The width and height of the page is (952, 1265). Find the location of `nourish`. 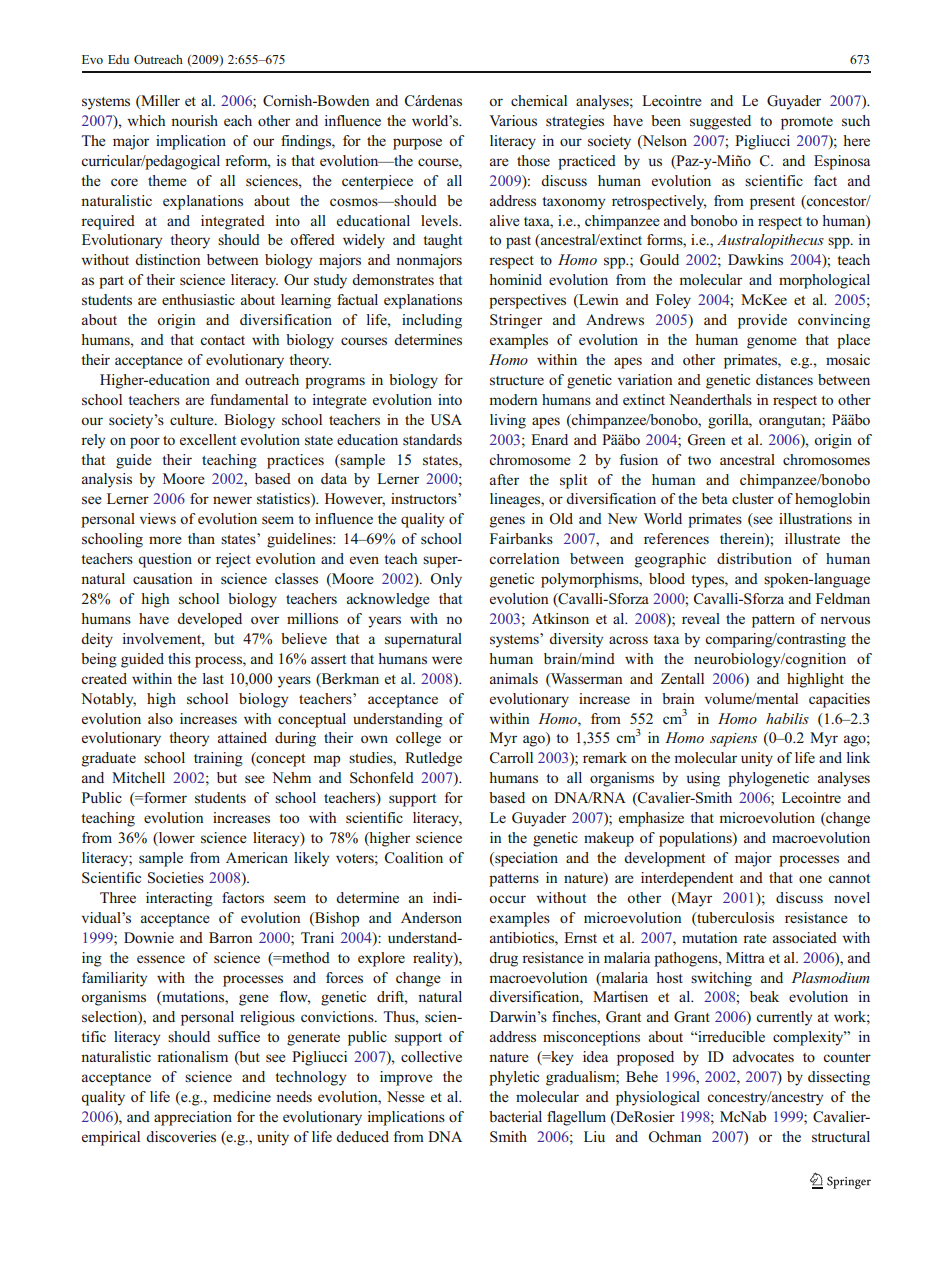

nourish is located at coordinates (194, 120).
